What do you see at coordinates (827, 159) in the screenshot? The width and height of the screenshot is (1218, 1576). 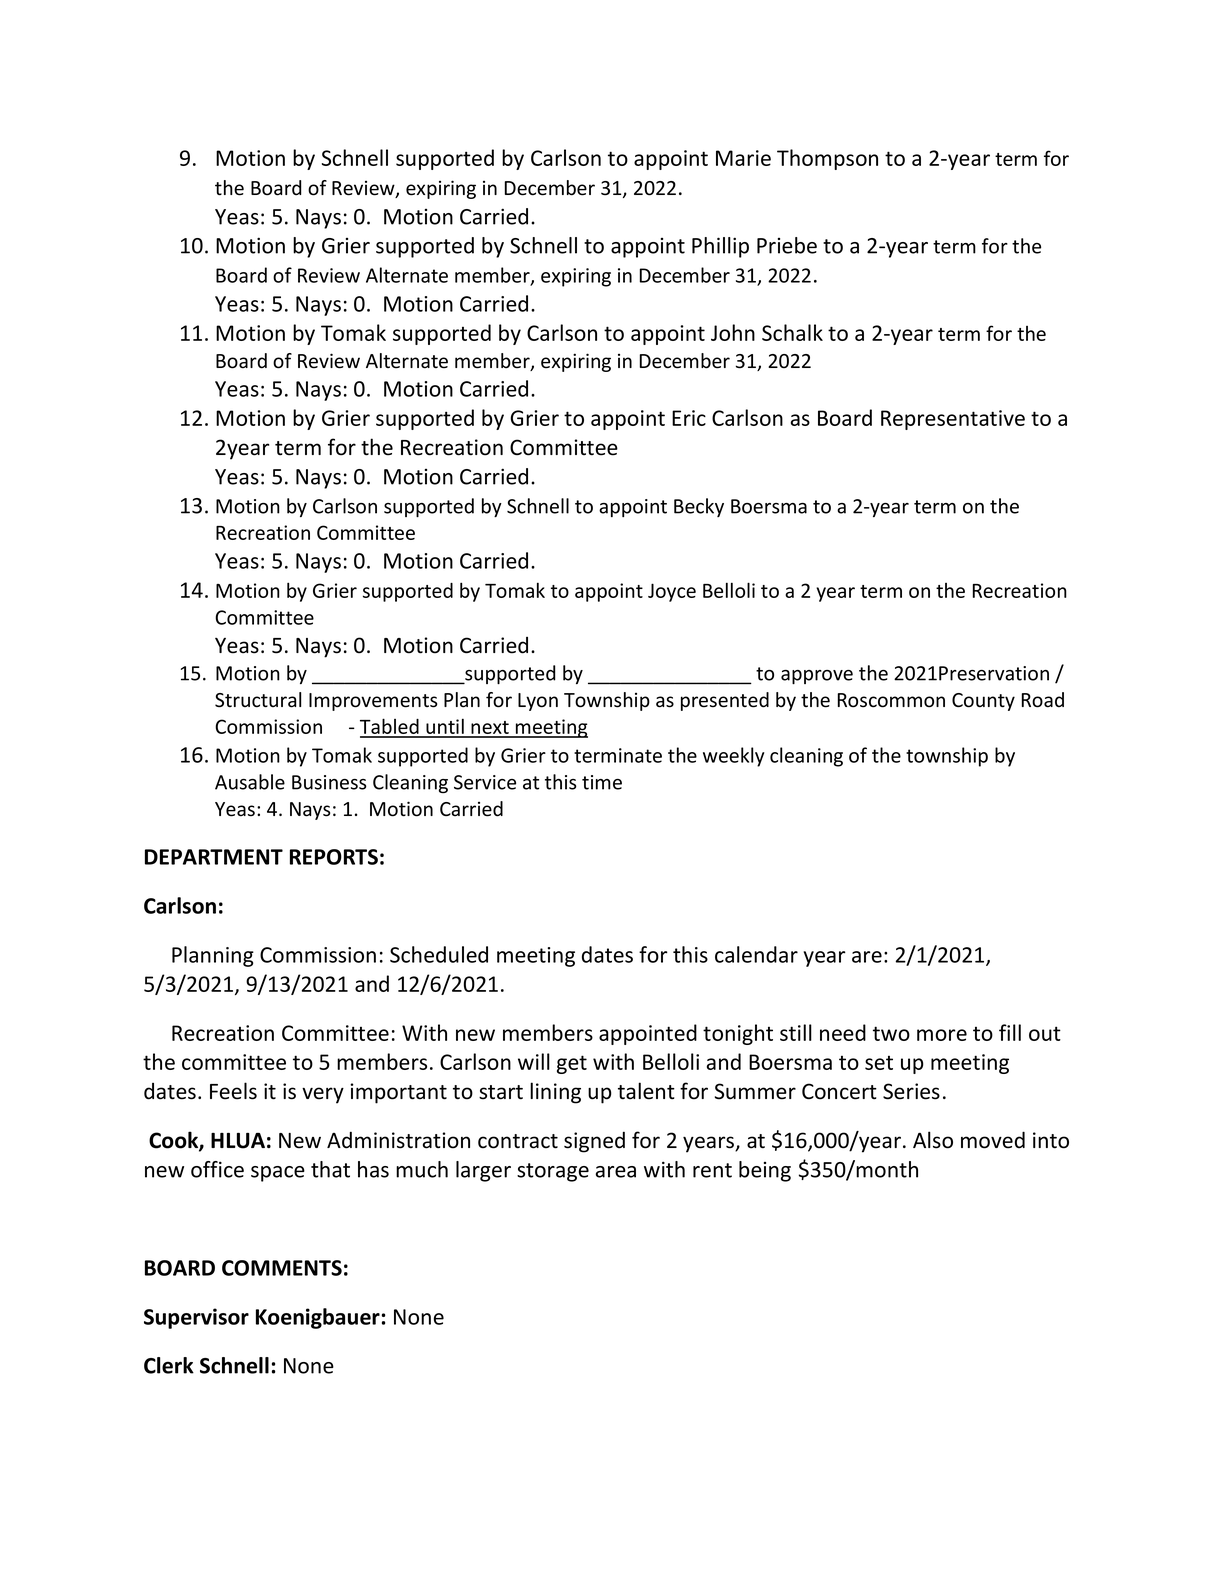 I see `Thompson` at bounding box center [827, 159].
